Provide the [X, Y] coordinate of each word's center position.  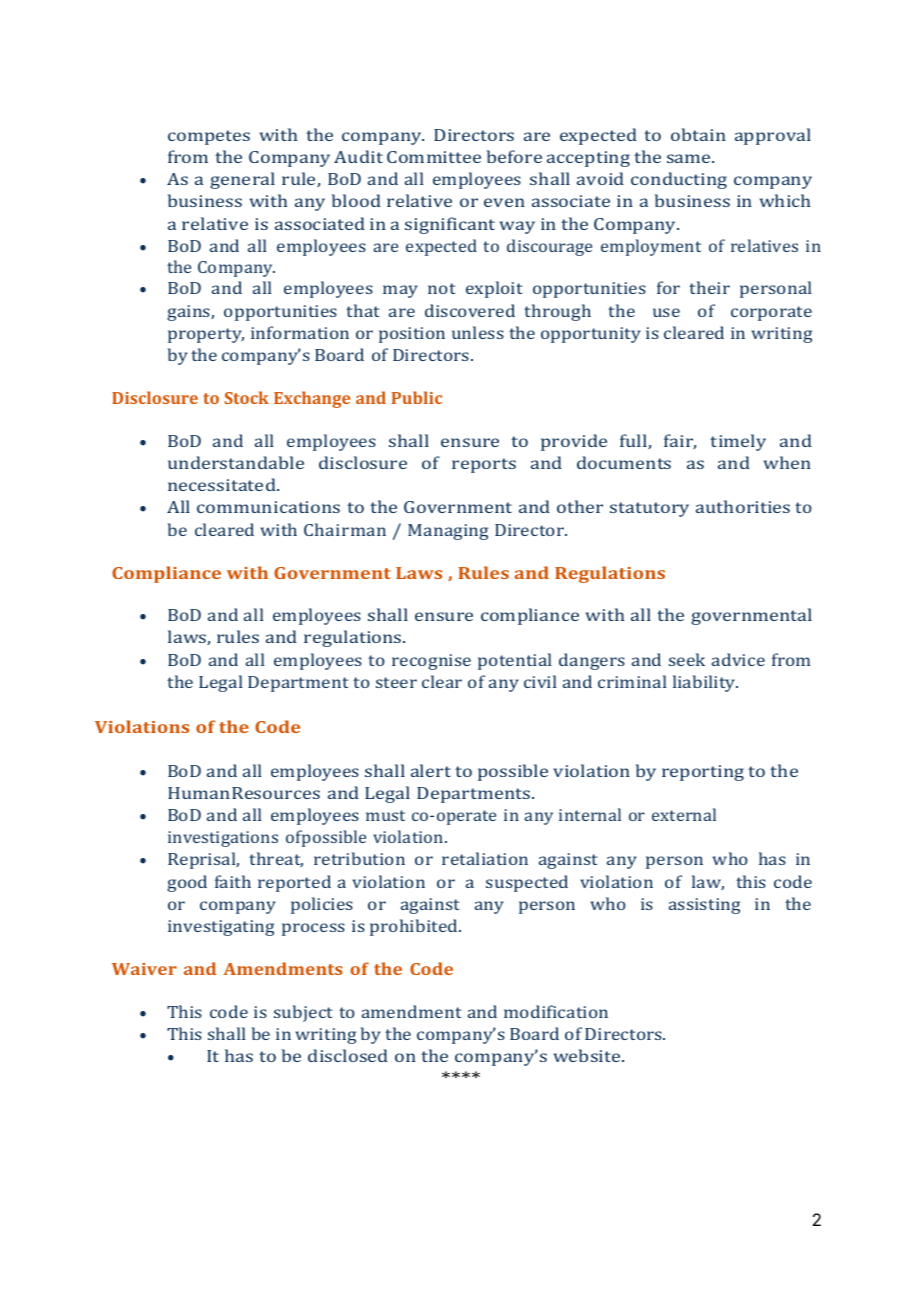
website [588, 1055]
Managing [448, 532]
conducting [679, 180]
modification [556, 1011]
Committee [434, 157]
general [242, 180]
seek [687, 659]
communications [268, 507]
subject [303, 1013]
